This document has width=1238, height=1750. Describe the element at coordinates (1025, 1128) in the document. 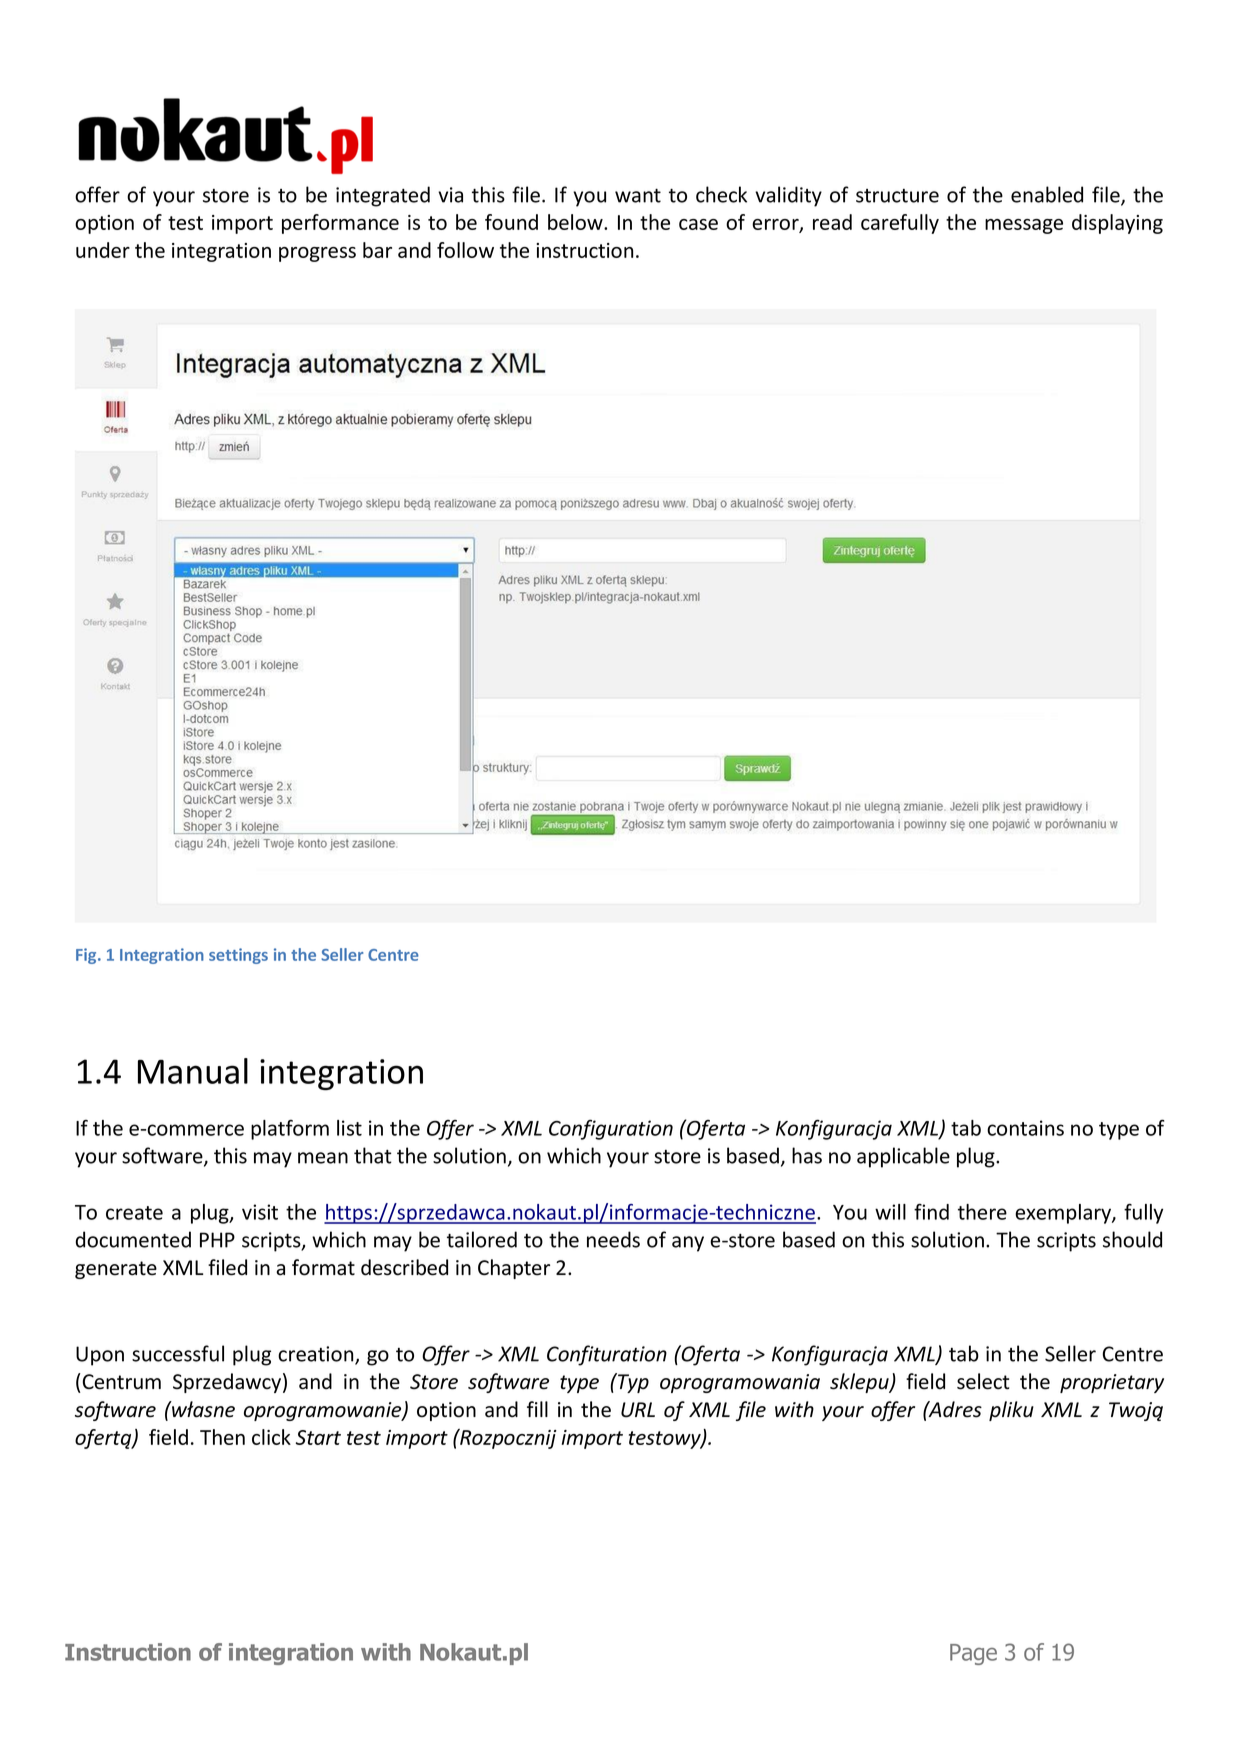

I see `contains` at that location.
